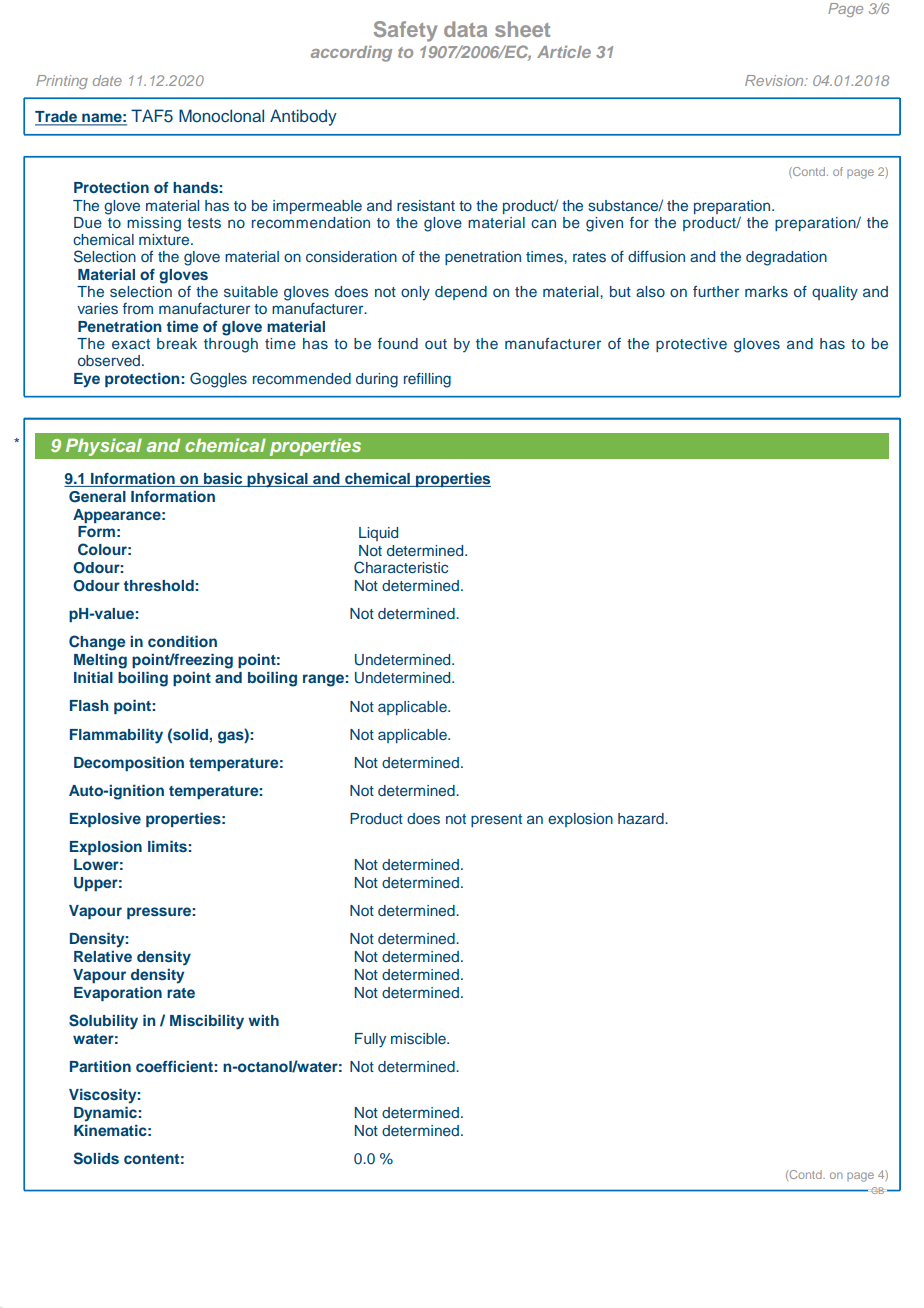 This page has height=1308, width=924. Describe the element at coordinates (419, 1038) in the page. I see `miscible` at that location.
